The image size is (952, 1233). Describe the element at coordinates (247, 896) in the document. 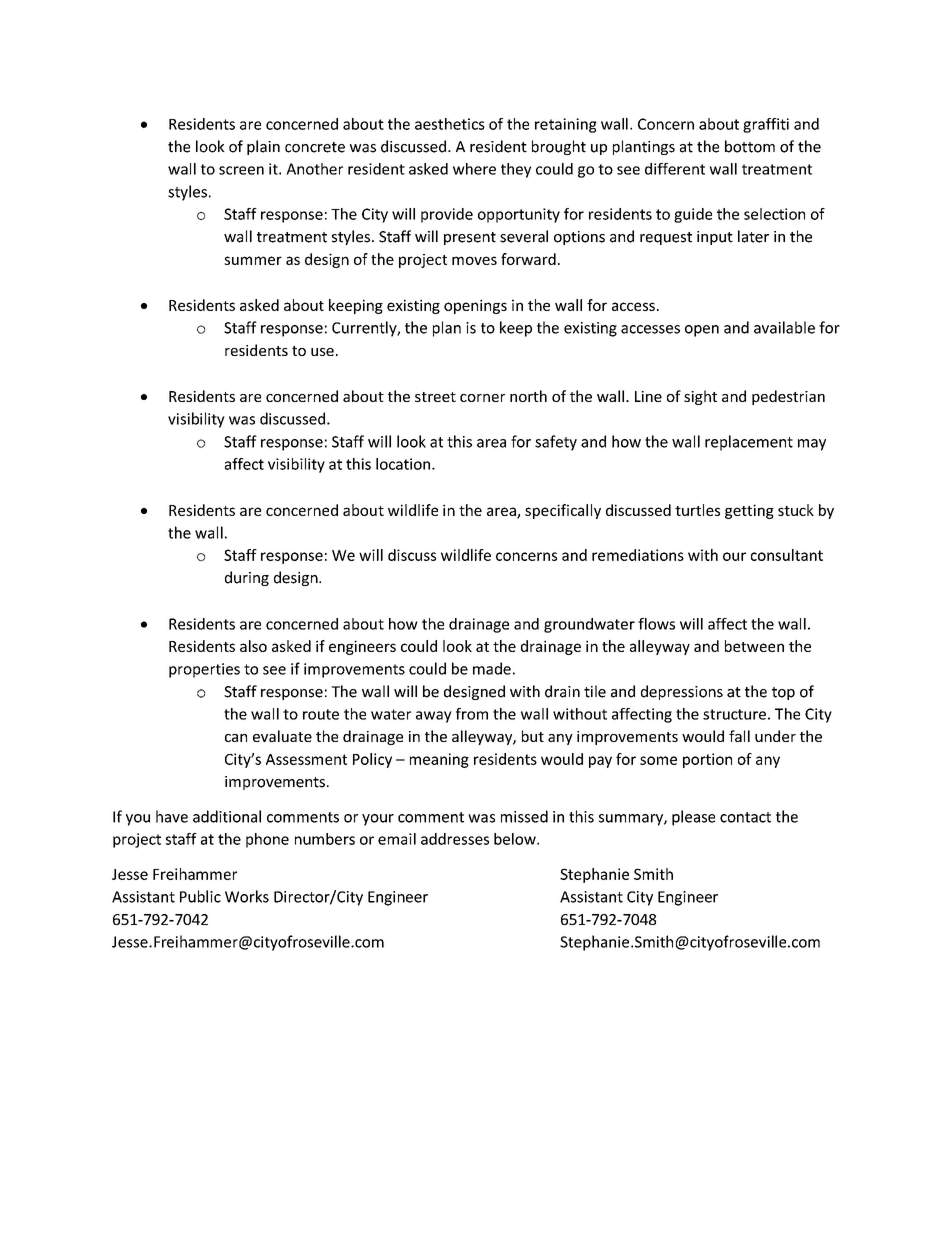

I see `Works` at that location.
